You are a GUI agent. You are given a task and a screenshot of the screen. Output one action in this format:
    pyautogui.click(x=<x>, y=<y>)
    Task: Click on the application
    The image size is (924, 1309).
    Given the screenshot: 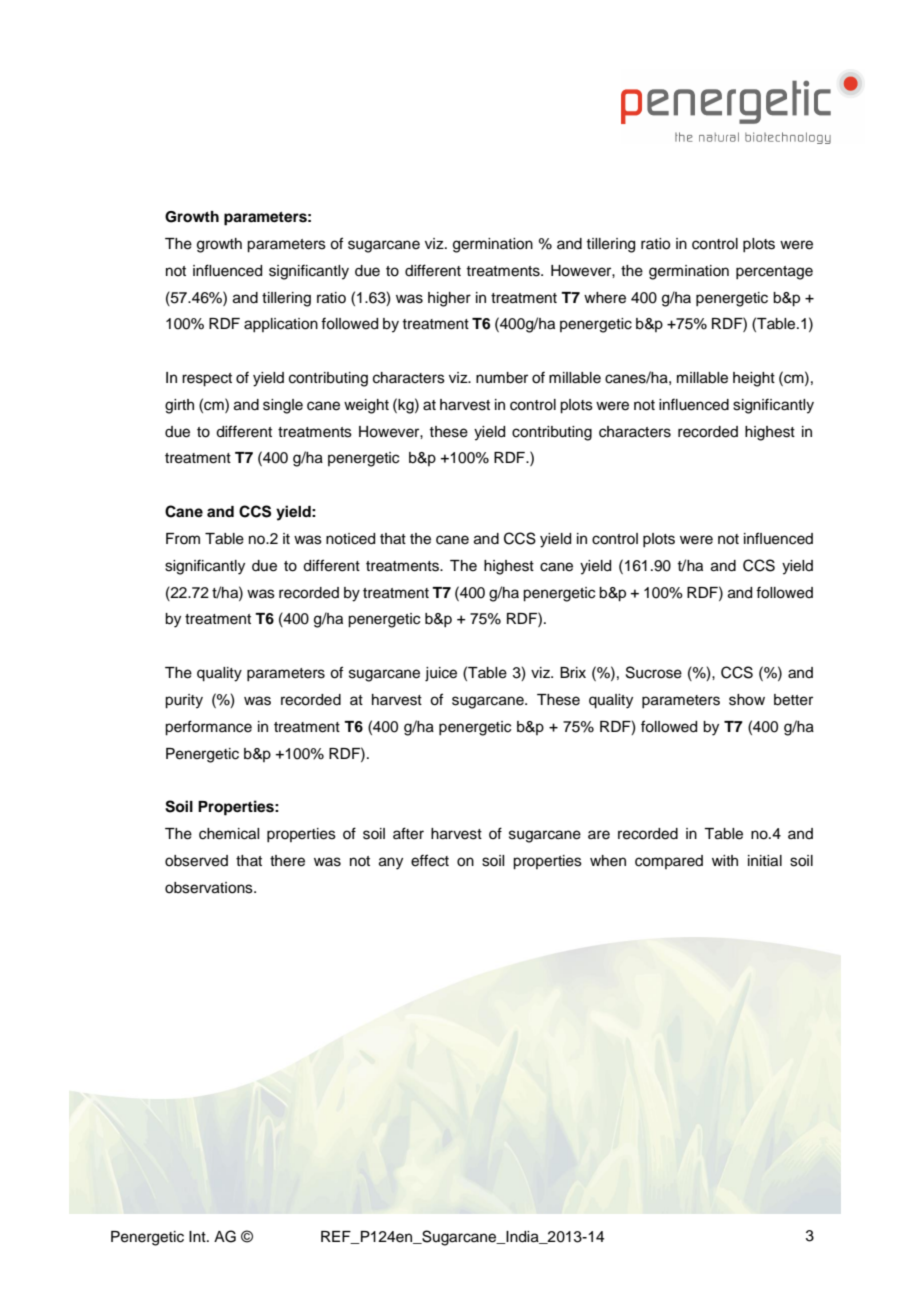 What is the action you would take?
    pyautogui.click(x=281, y=325)
